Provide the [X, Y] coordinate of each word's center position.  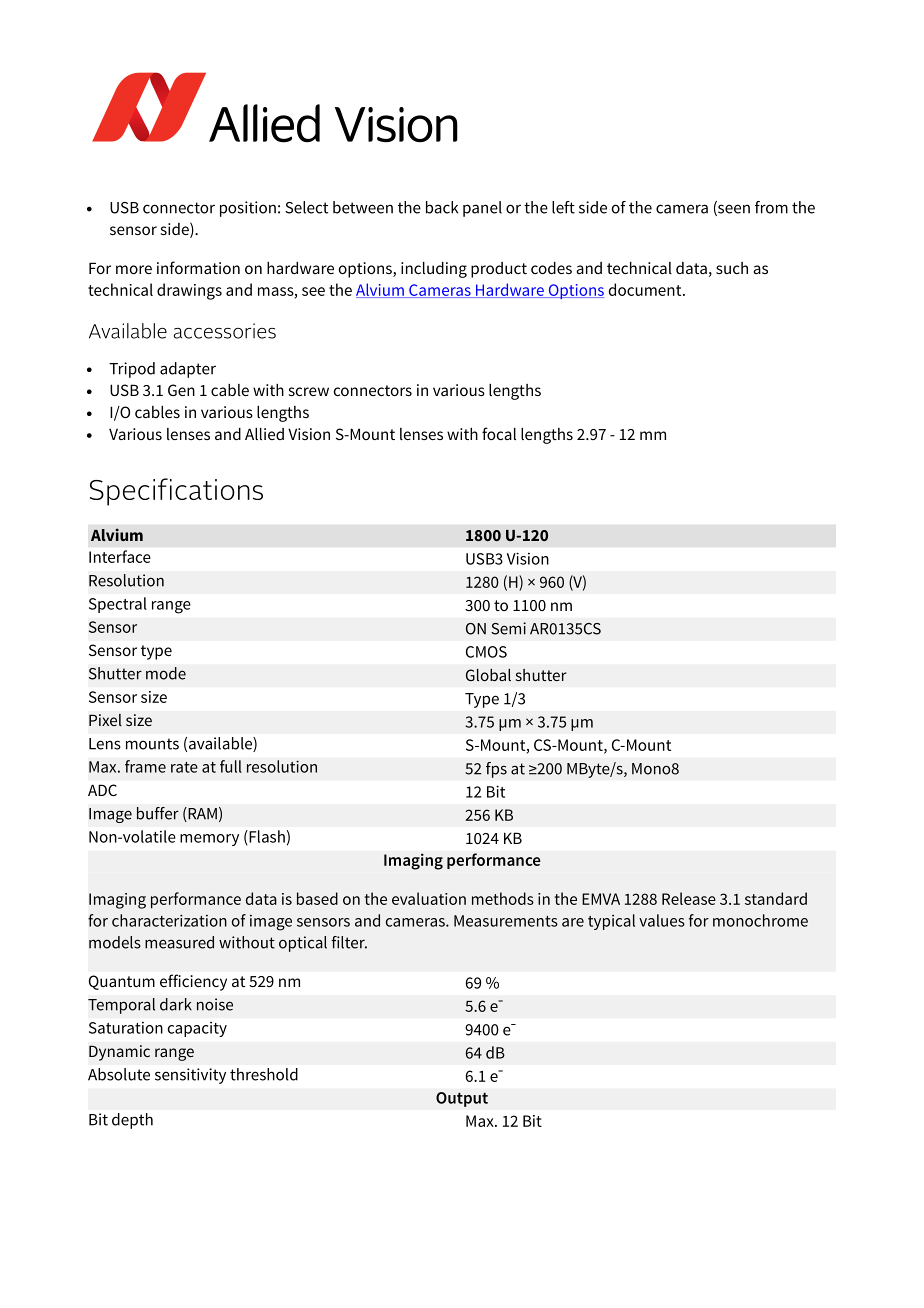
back [442, 207]
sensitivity [190, 1076]
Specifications [176, 492]
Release [689, 898]
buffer [158, 813]
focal [499, 433]
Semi [508, 628]
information [198, 267]
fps [496, 770]
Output [462, 1099]
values [662, 920]
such [732, 268]
